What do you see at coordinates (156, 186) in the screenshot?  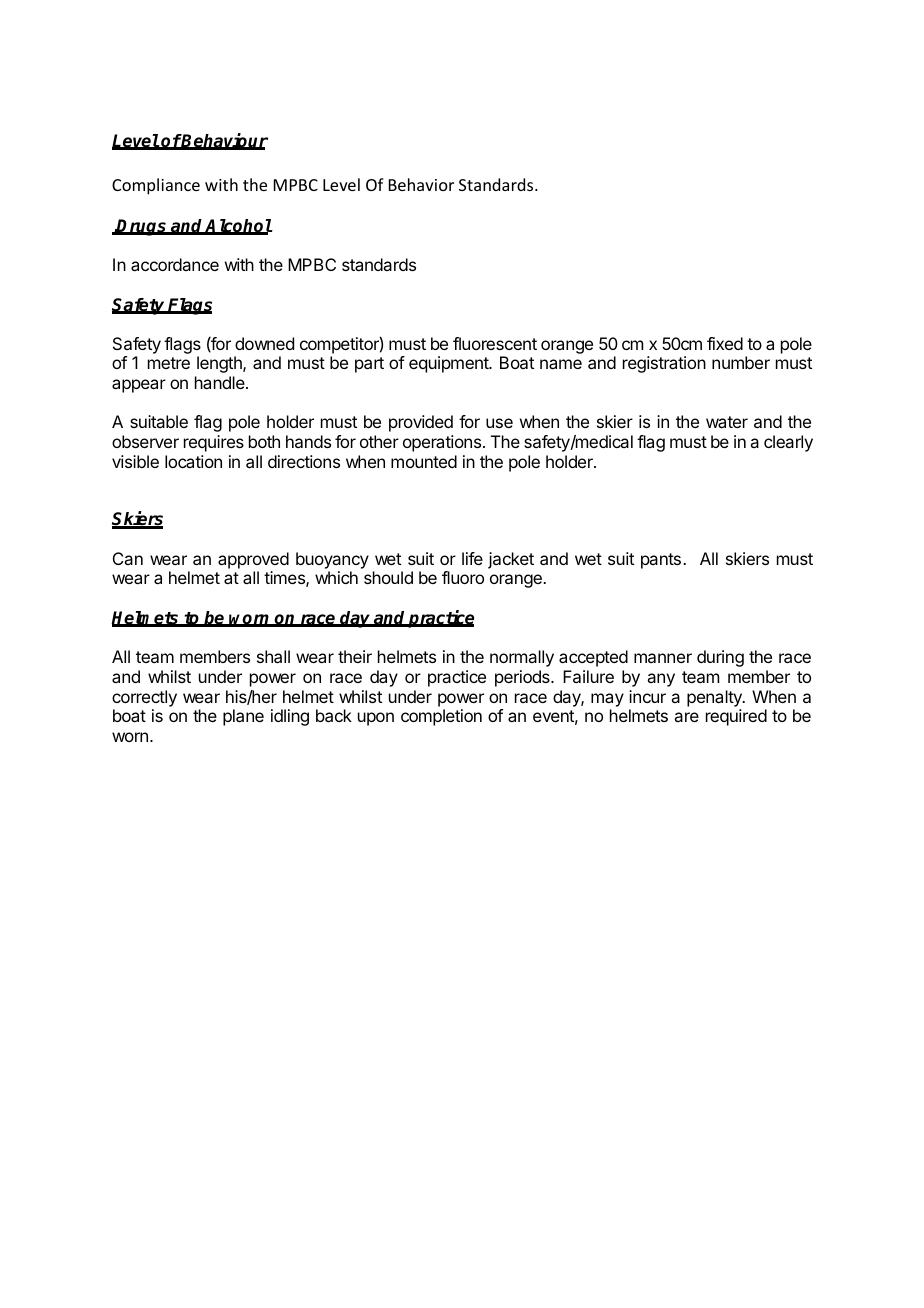 I see `Compliance` at bounding box center [156, 186].
